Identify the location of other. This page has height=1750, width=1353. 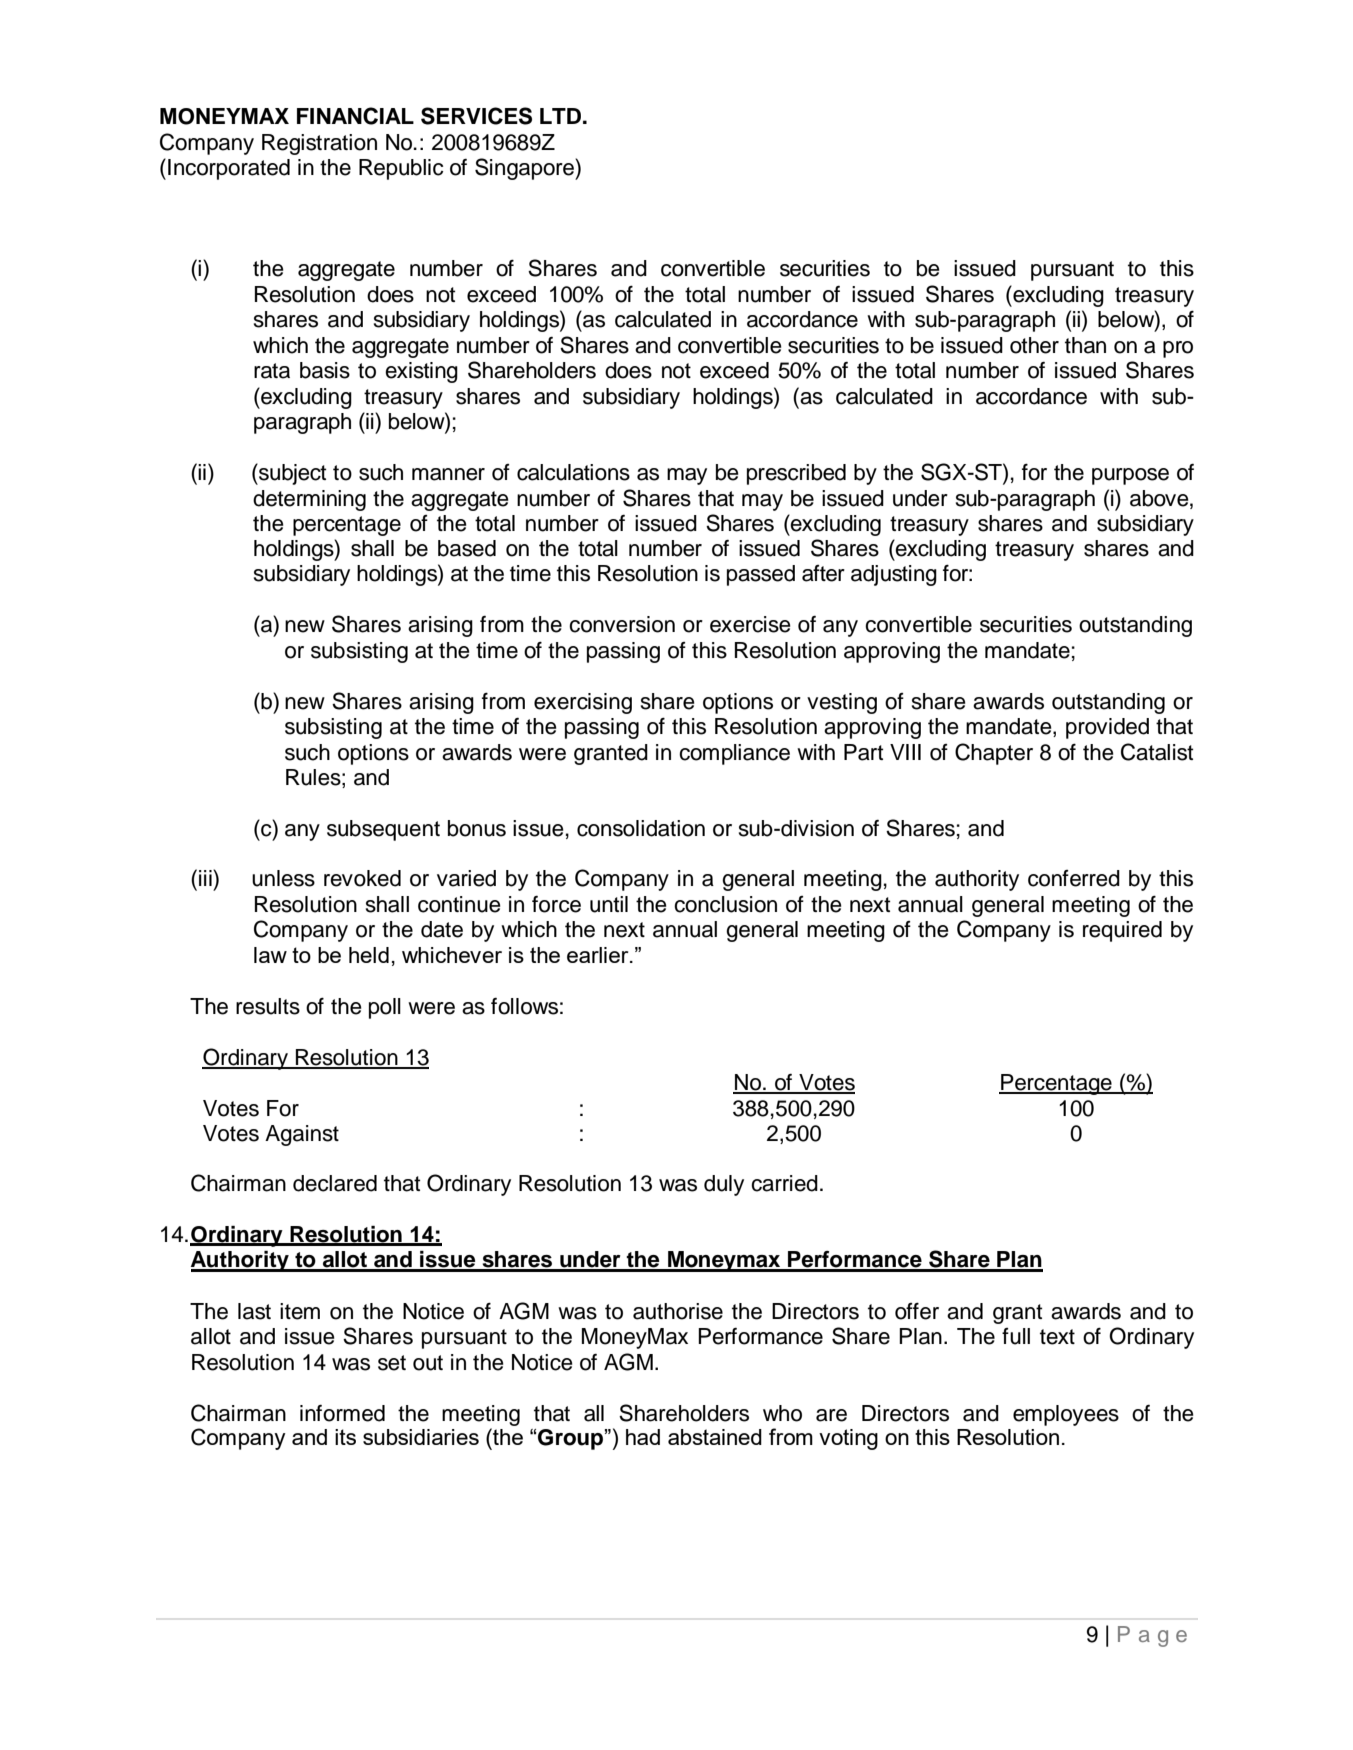
(1034, 345).
